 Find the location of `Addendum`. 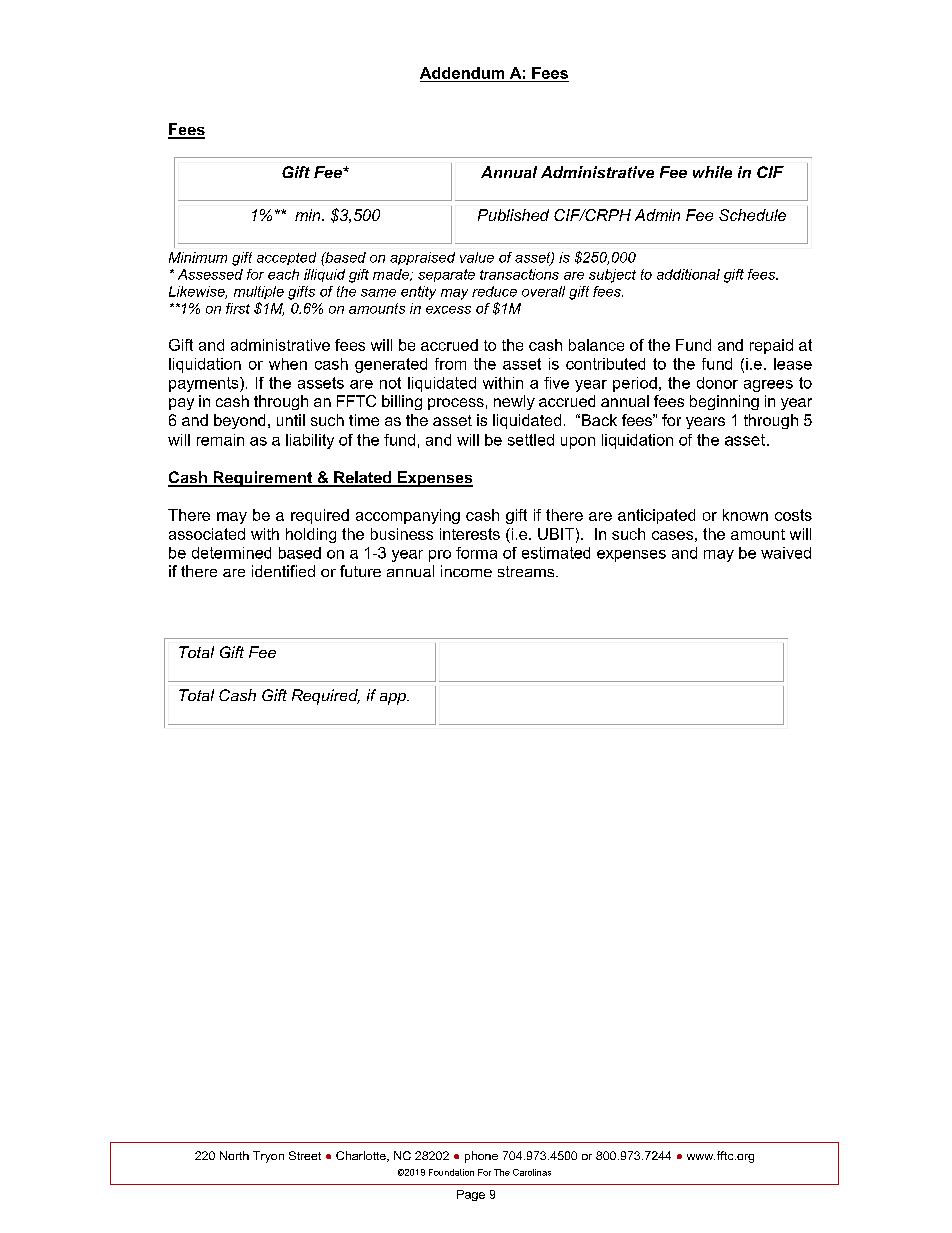

Addendum is located at coordinates (462, 73).
